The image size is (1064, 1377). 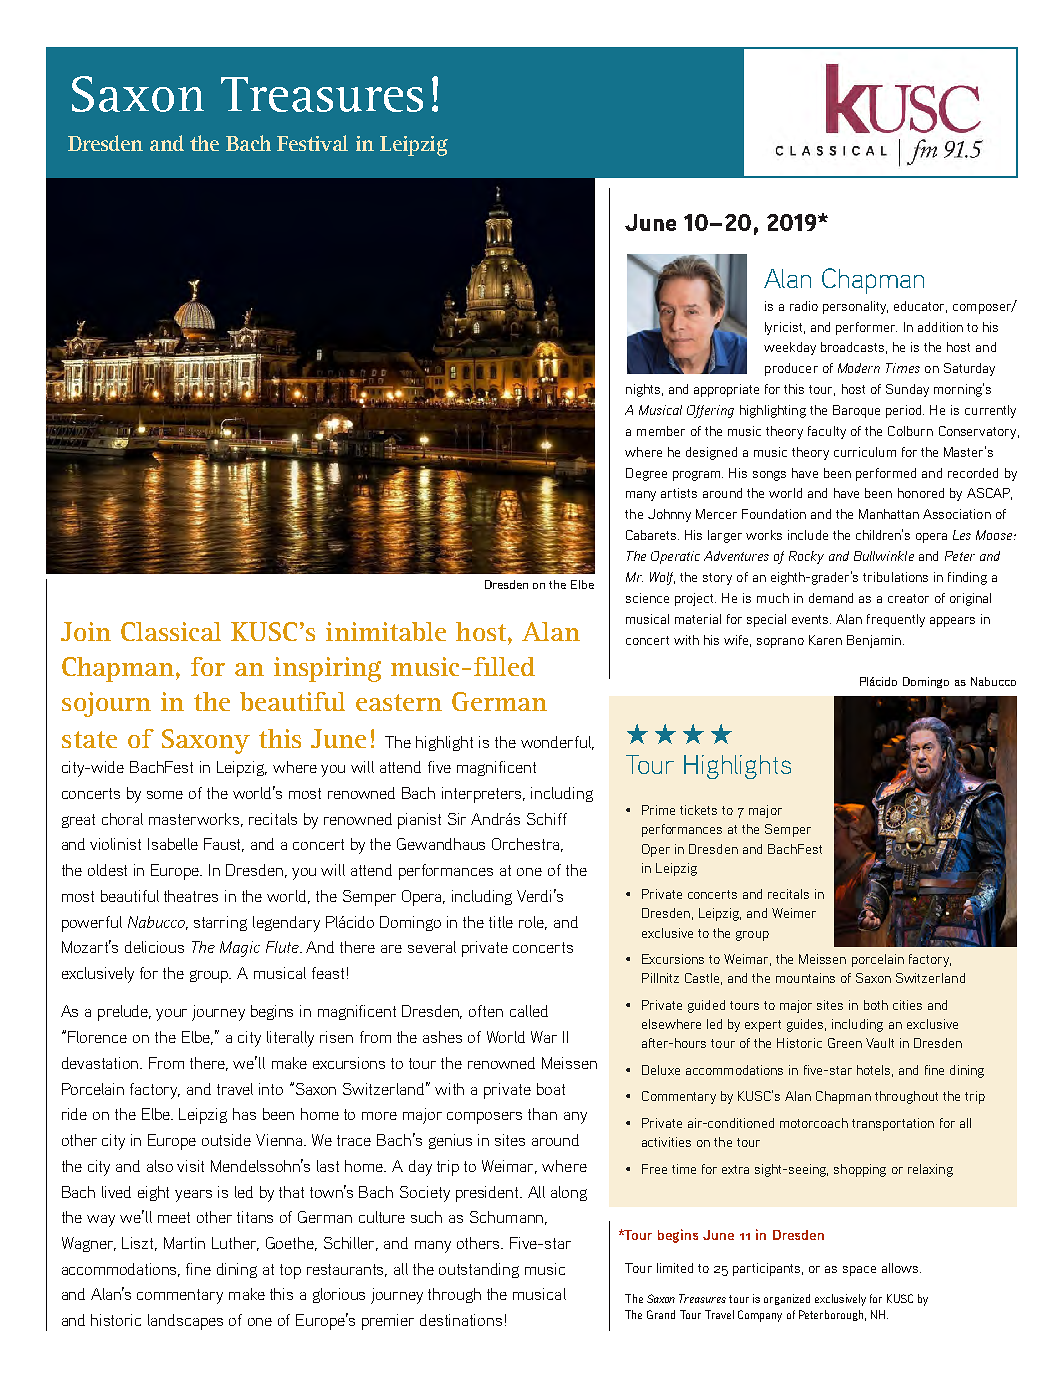 What do you see at coordinates (171, 1015) in the image?
I see `your` at bounding box center [171, 1015].
